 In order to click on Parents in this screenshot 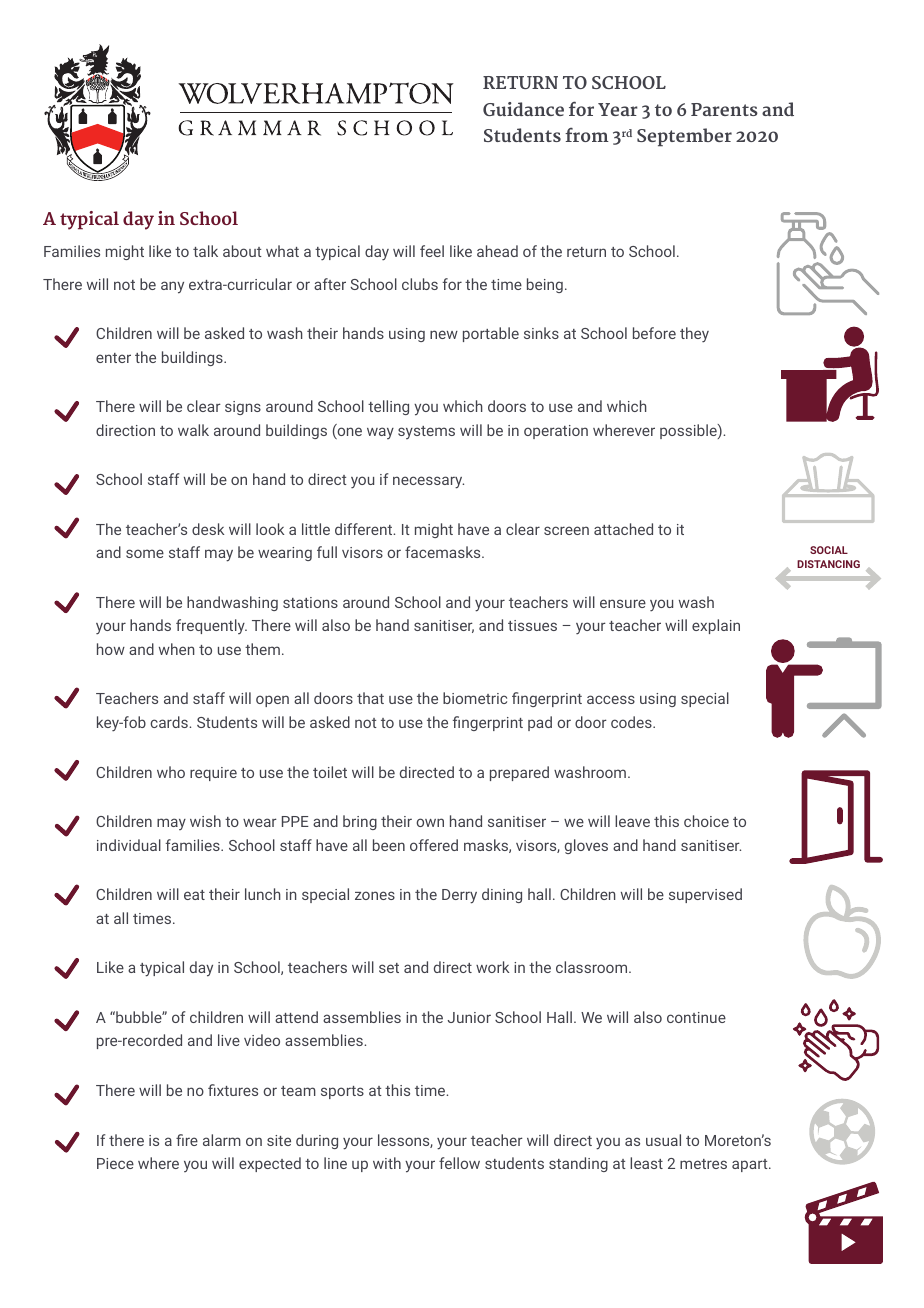, I will do `click(724, 109)`.
